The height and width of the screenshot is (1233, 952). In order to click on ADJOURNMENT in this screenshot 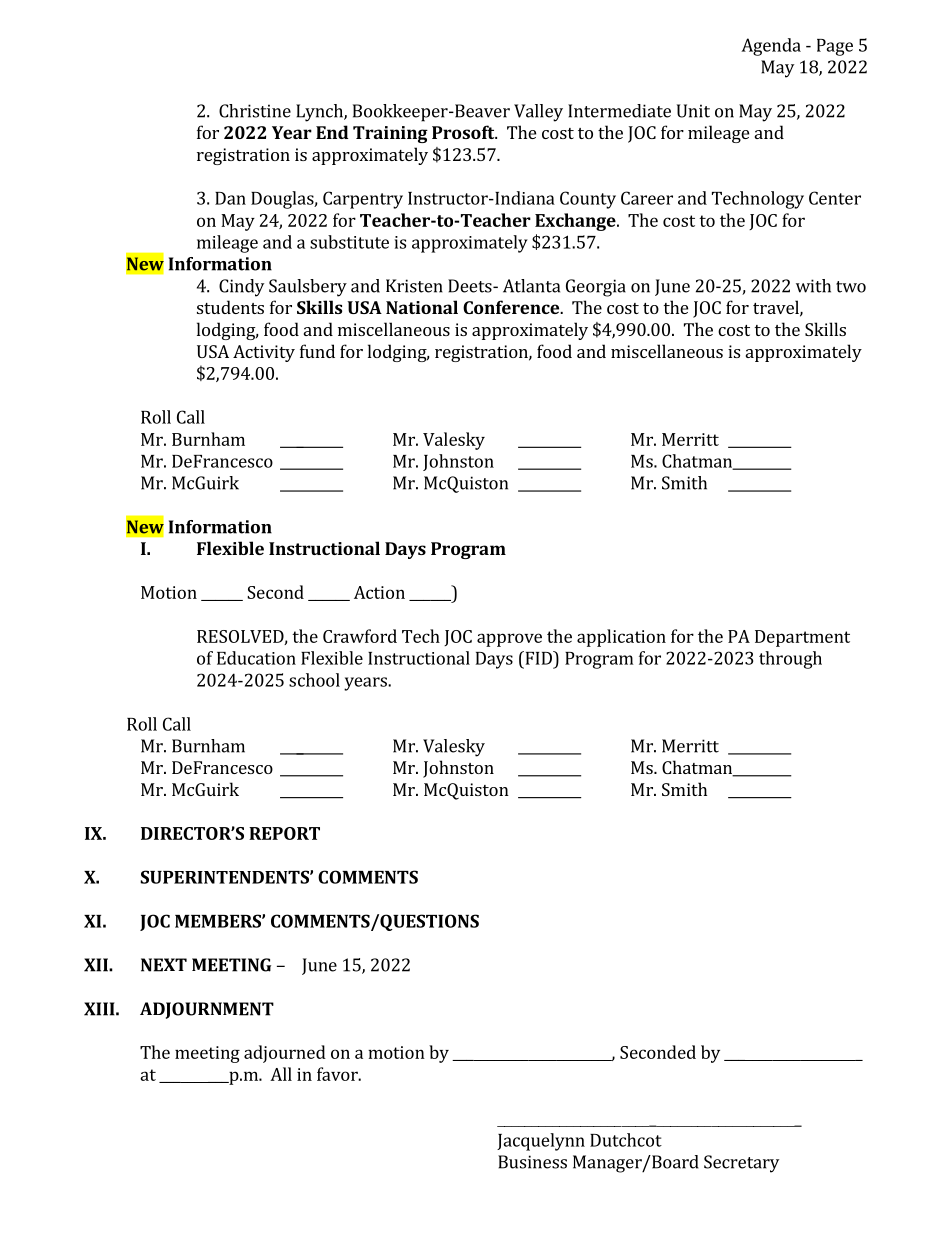, I will do `click(207, 1010)`.
